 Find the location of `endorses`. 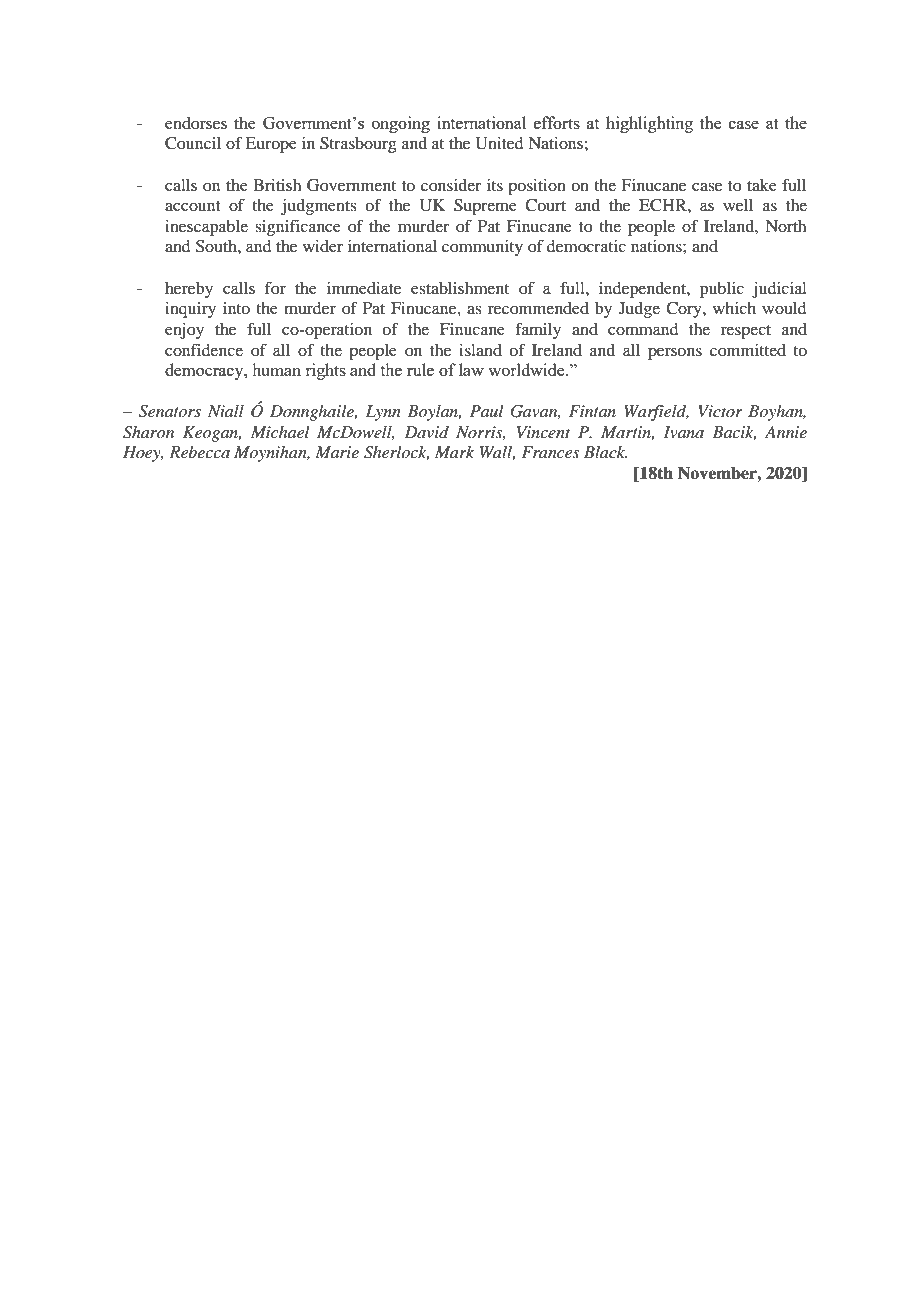

endorses is located at coordinates (196, 123).
